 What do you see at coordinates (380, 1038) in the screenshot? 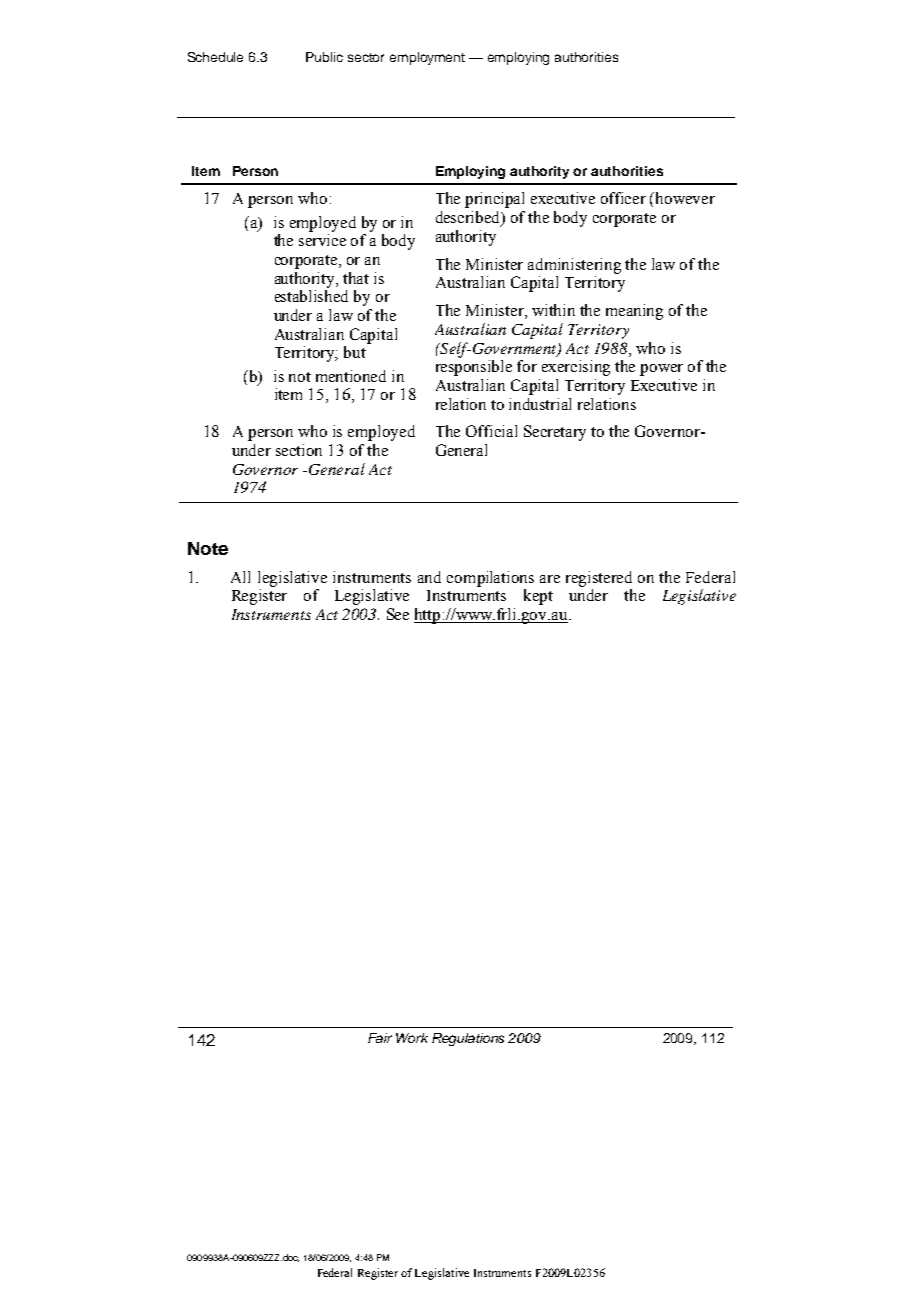
I see `Fair` at bounding box center [380, 1038].
